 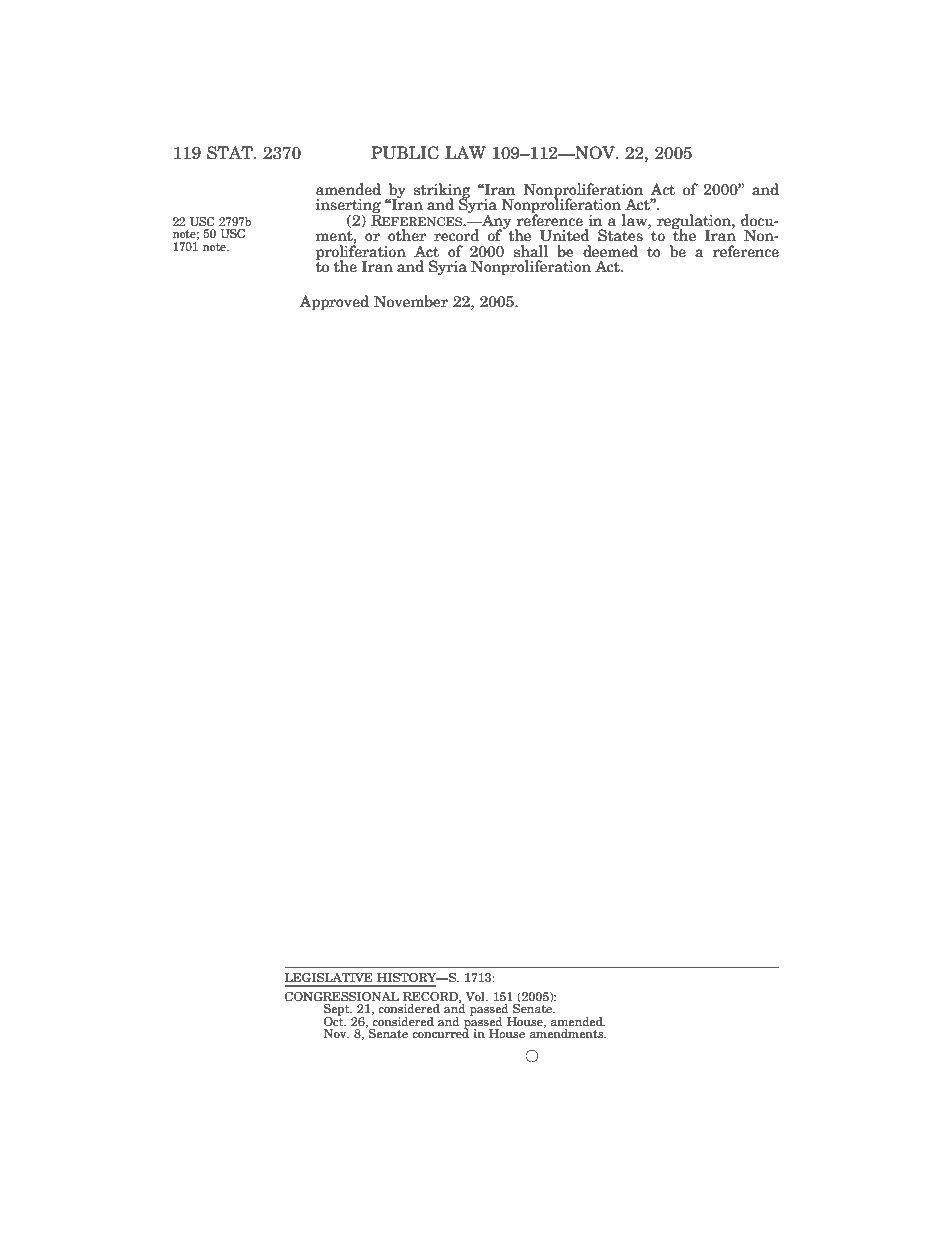 What do you see at coordinates (440, 1032) in the screenshot?
I see `concurred` at bounding box center [440, 1032].
